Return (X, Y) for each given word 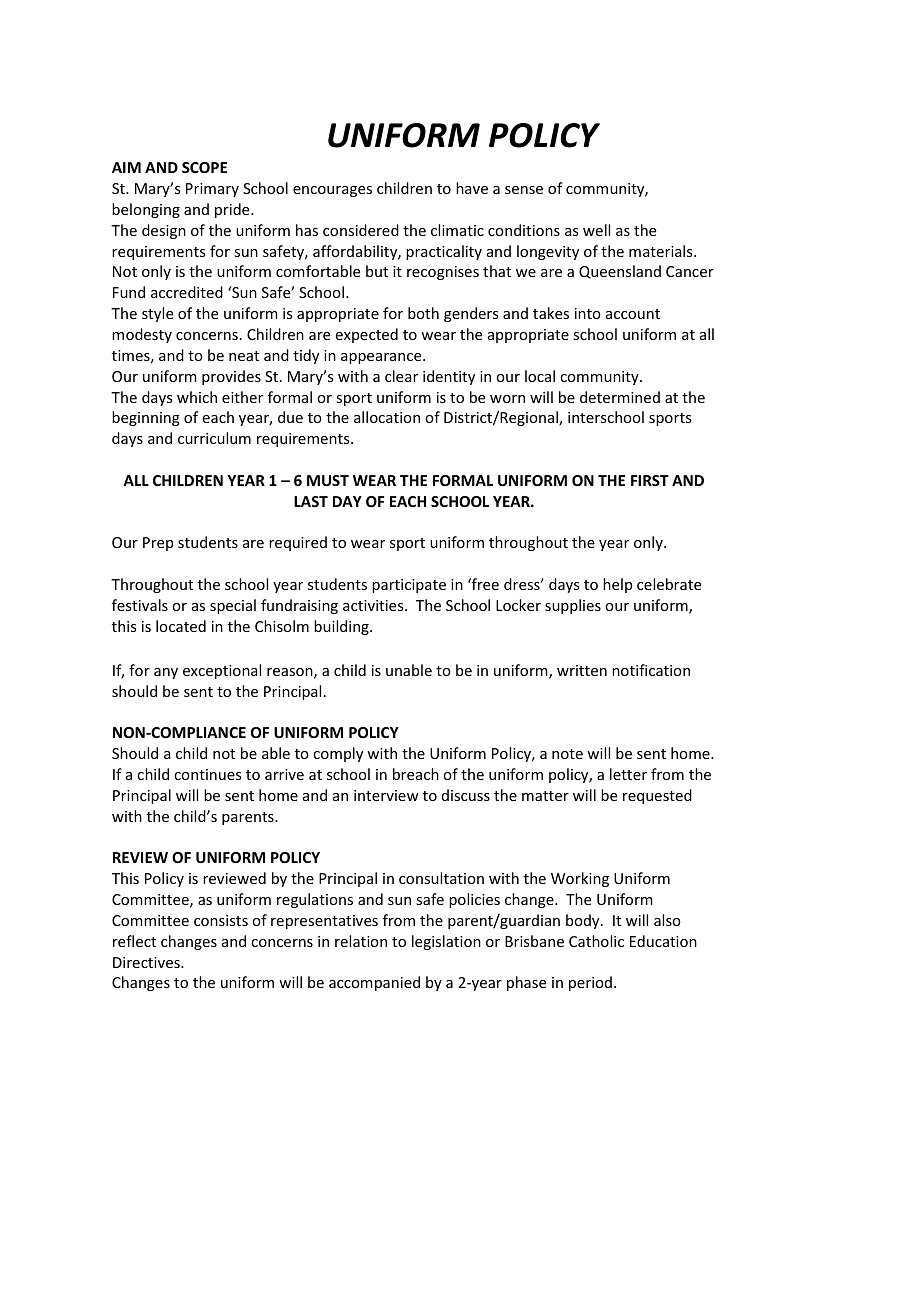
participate (409, 586)
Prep (158, 544)
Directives (147, 962)
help (617, 585)
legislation (446, 942)
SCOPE (204, 167)
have (472, 188)
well (596, 230)
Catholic (596, 941)
